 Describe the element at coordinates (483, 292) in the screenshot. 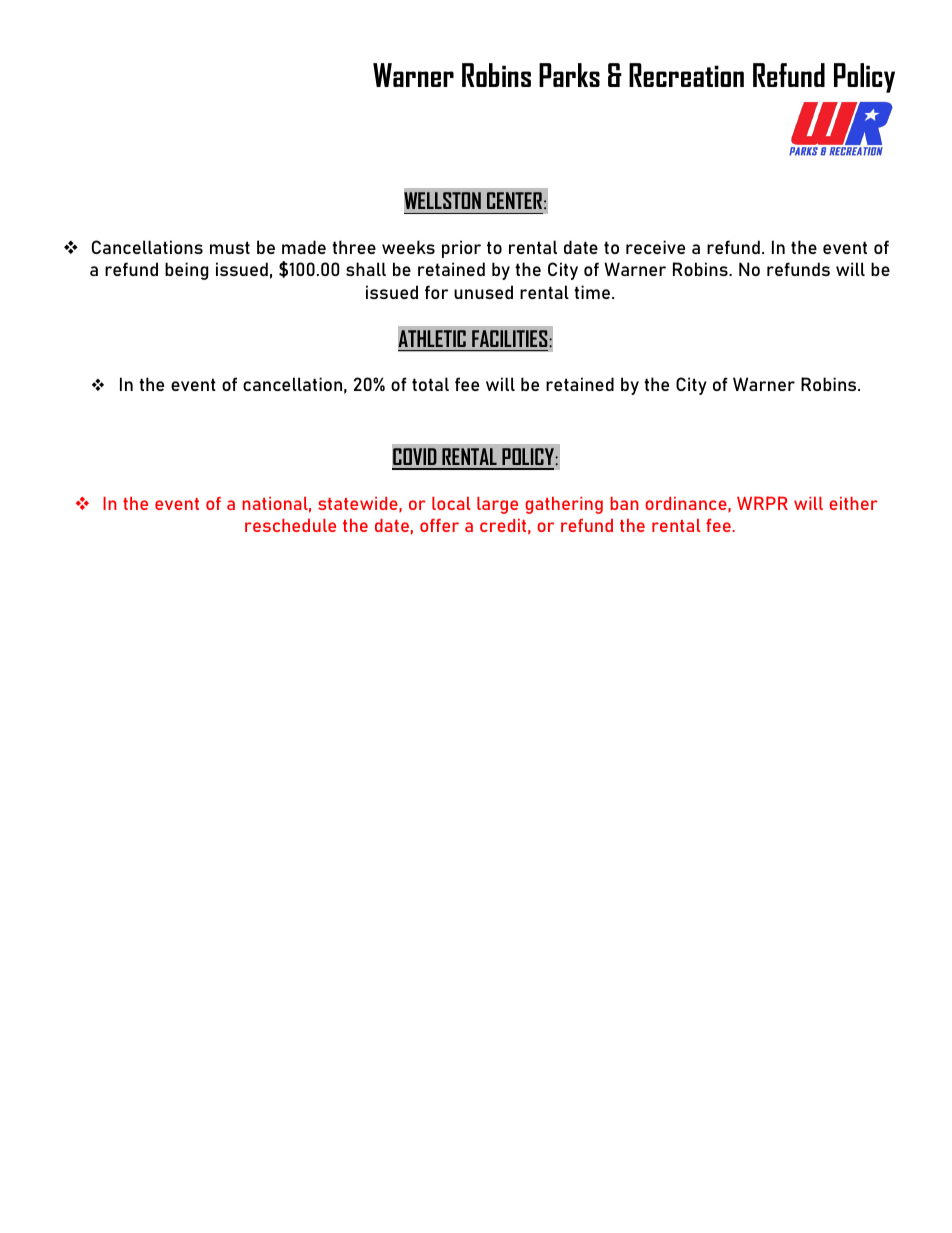

I see `unused` at that location.
